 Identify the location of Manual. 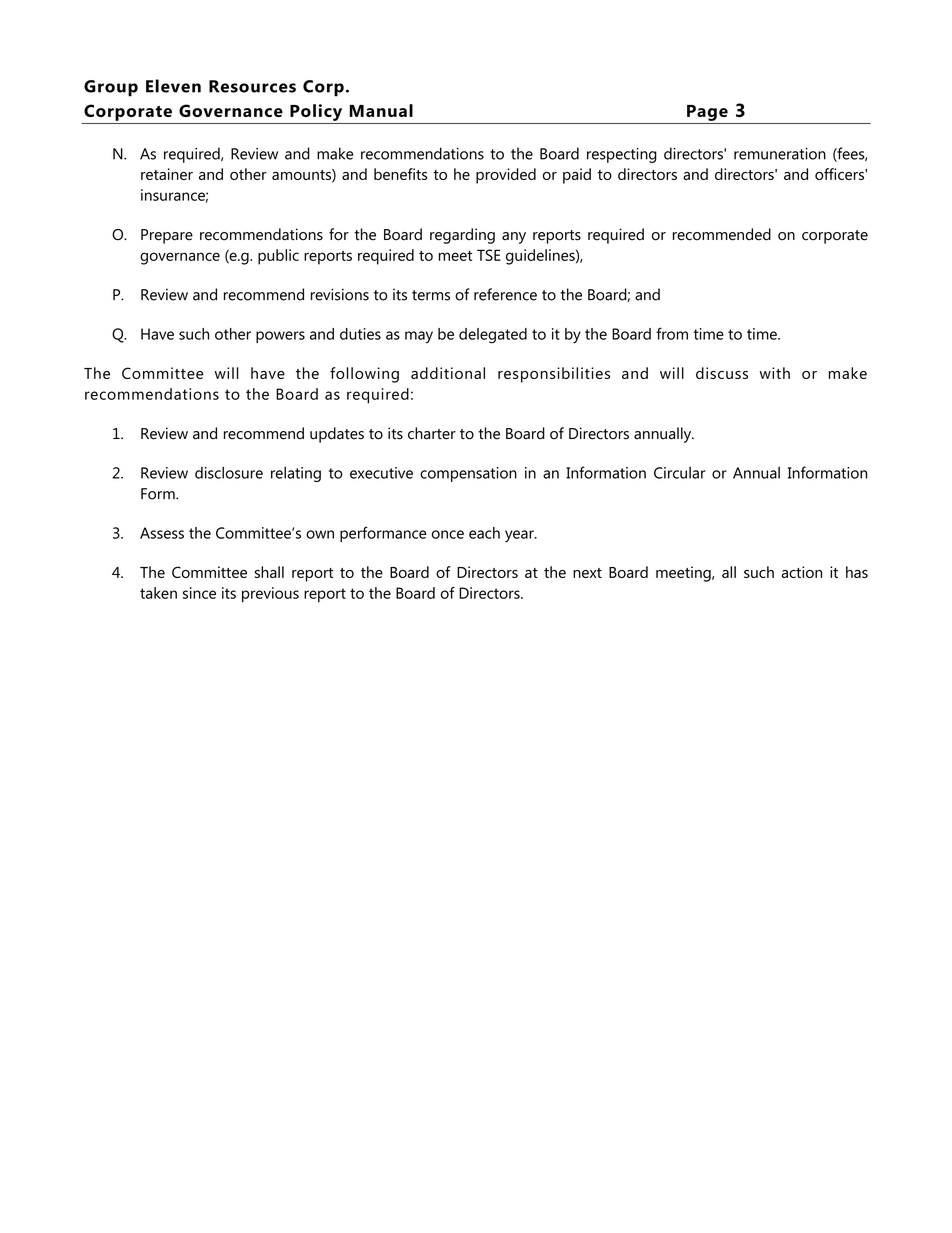
(381, 110).
